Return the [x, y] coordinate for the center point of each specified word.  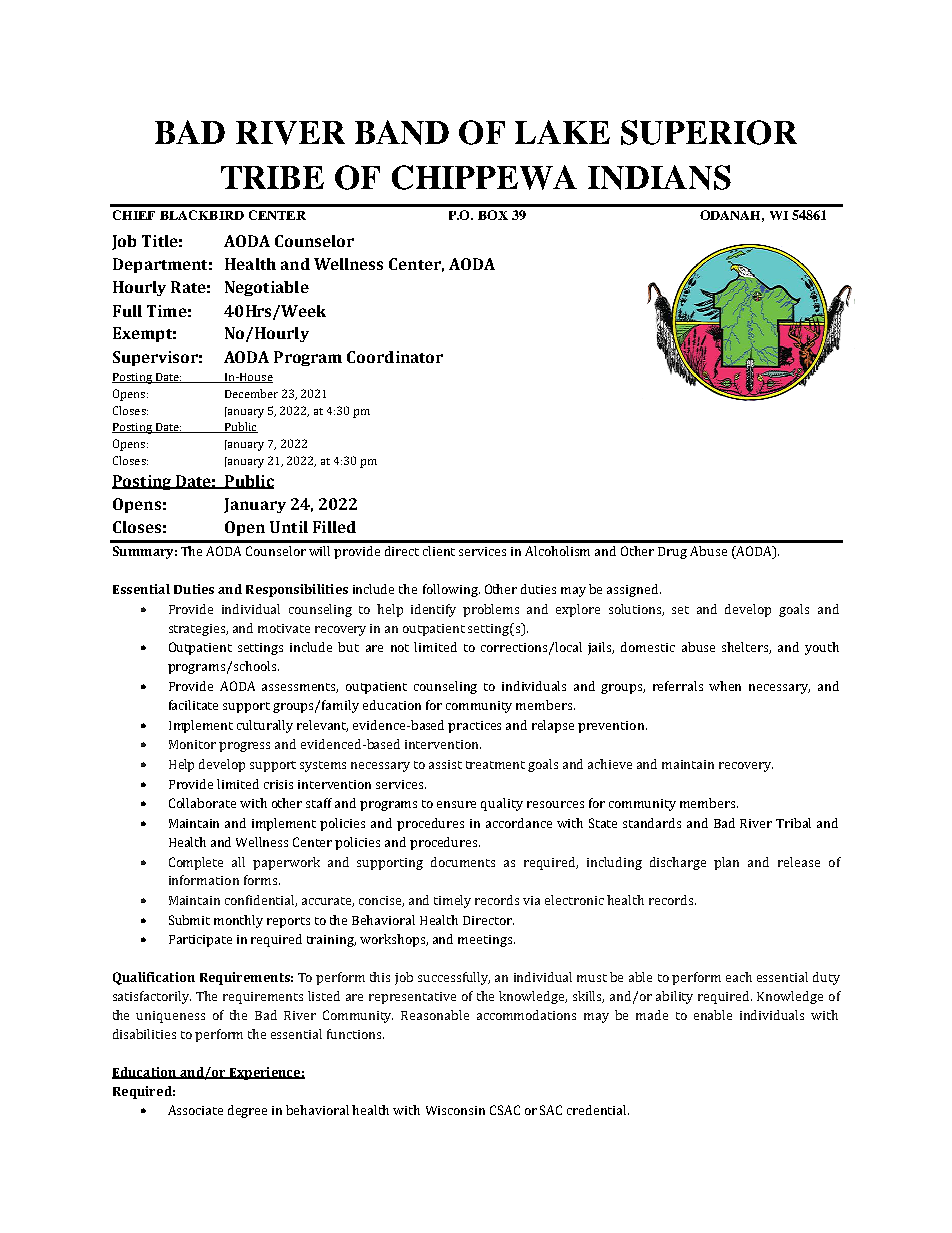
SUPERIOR [709, 132]
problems [491, 610]
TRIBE [272, 177]
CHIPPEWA [484, 177]
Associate [195, 1110]
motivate [284, 628]
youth [822, 648]
